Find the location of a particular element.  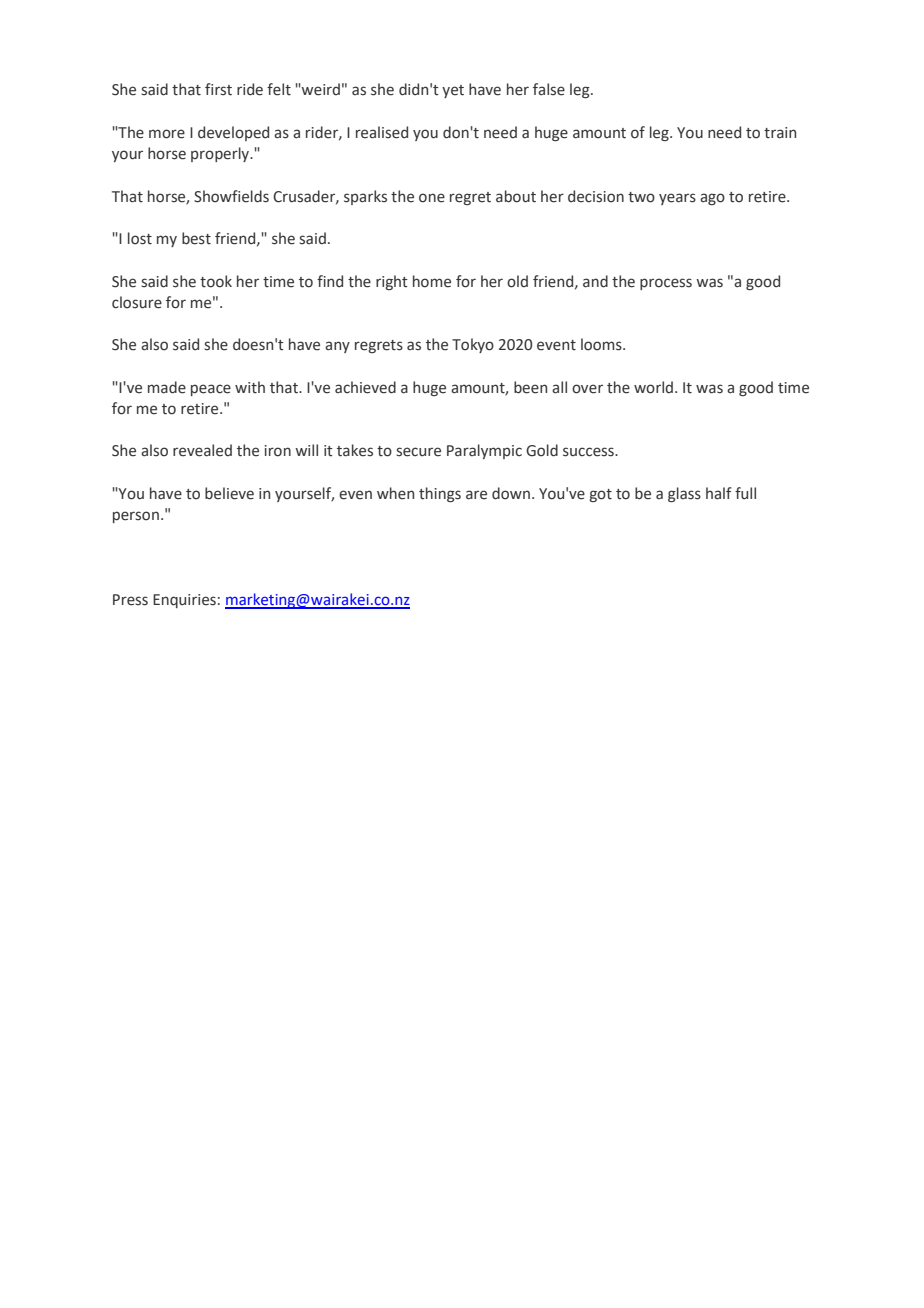

are is located at coordinates (476, 495).
